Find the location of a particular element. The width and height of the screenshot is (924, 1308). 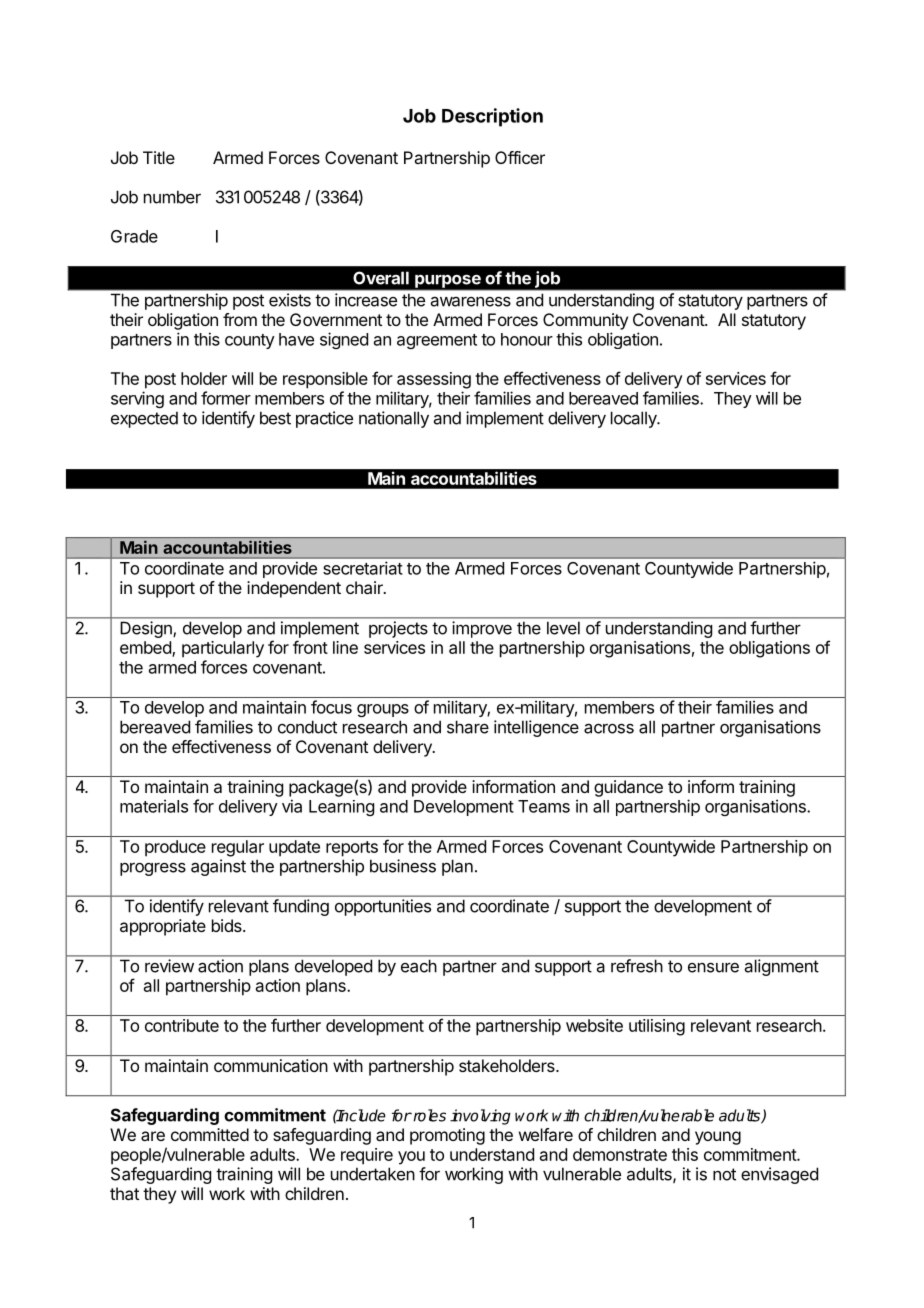

share is located at coordinates (468, 727).
